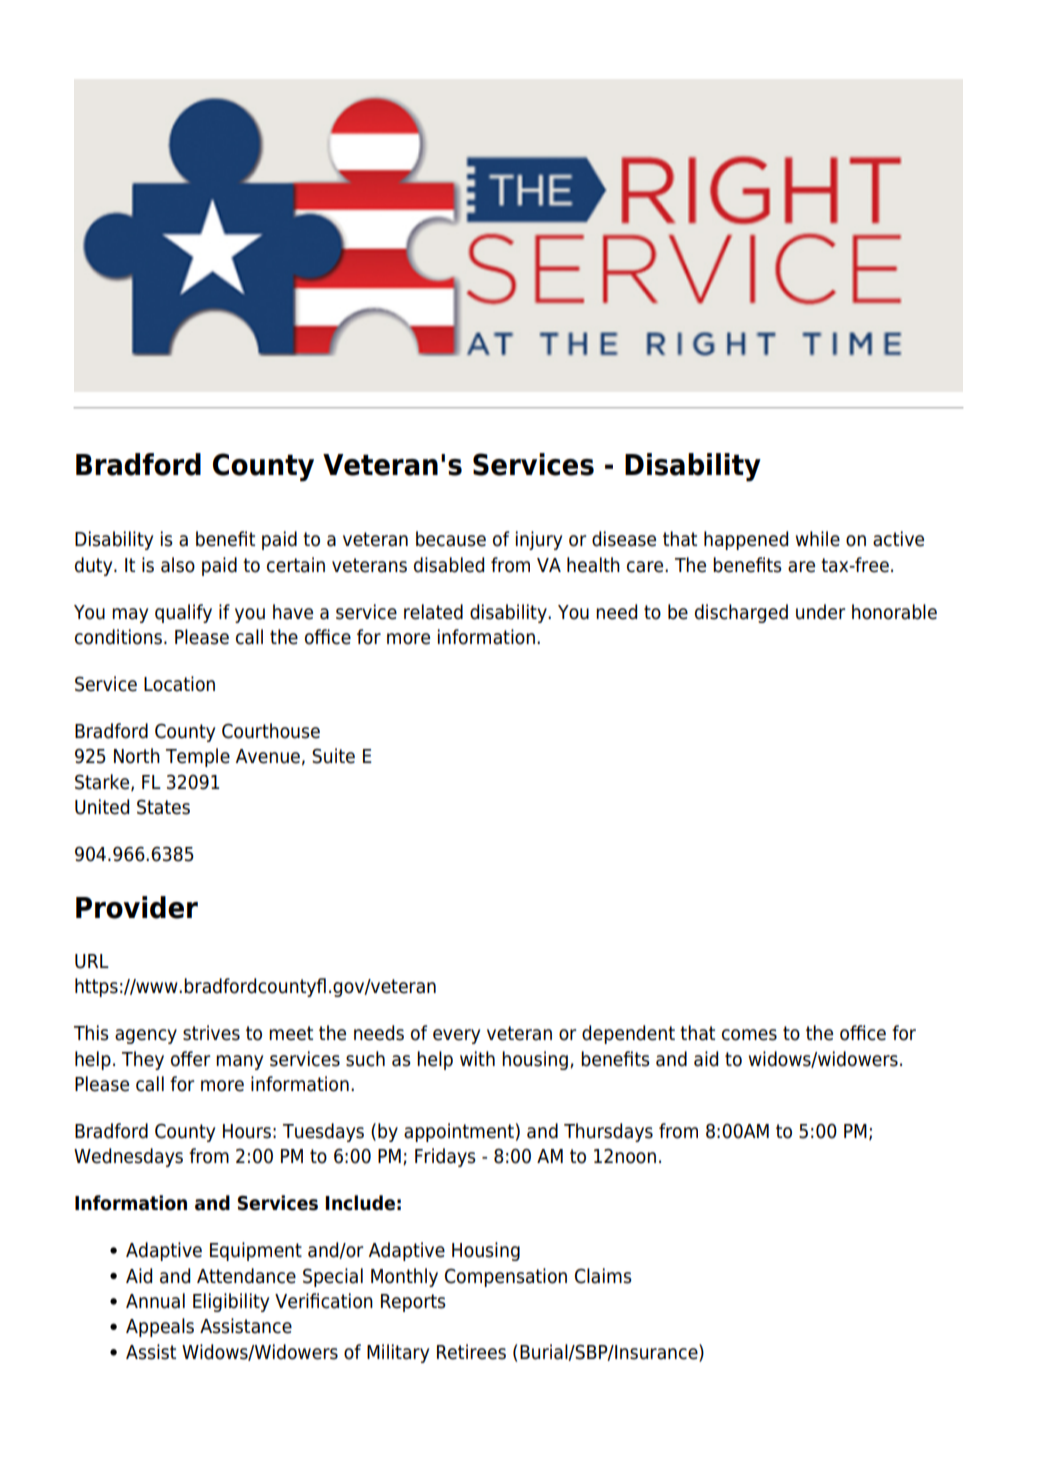 This screenshot has width=1037, height=1467. I want to click on Temple, so click(198, 757).
